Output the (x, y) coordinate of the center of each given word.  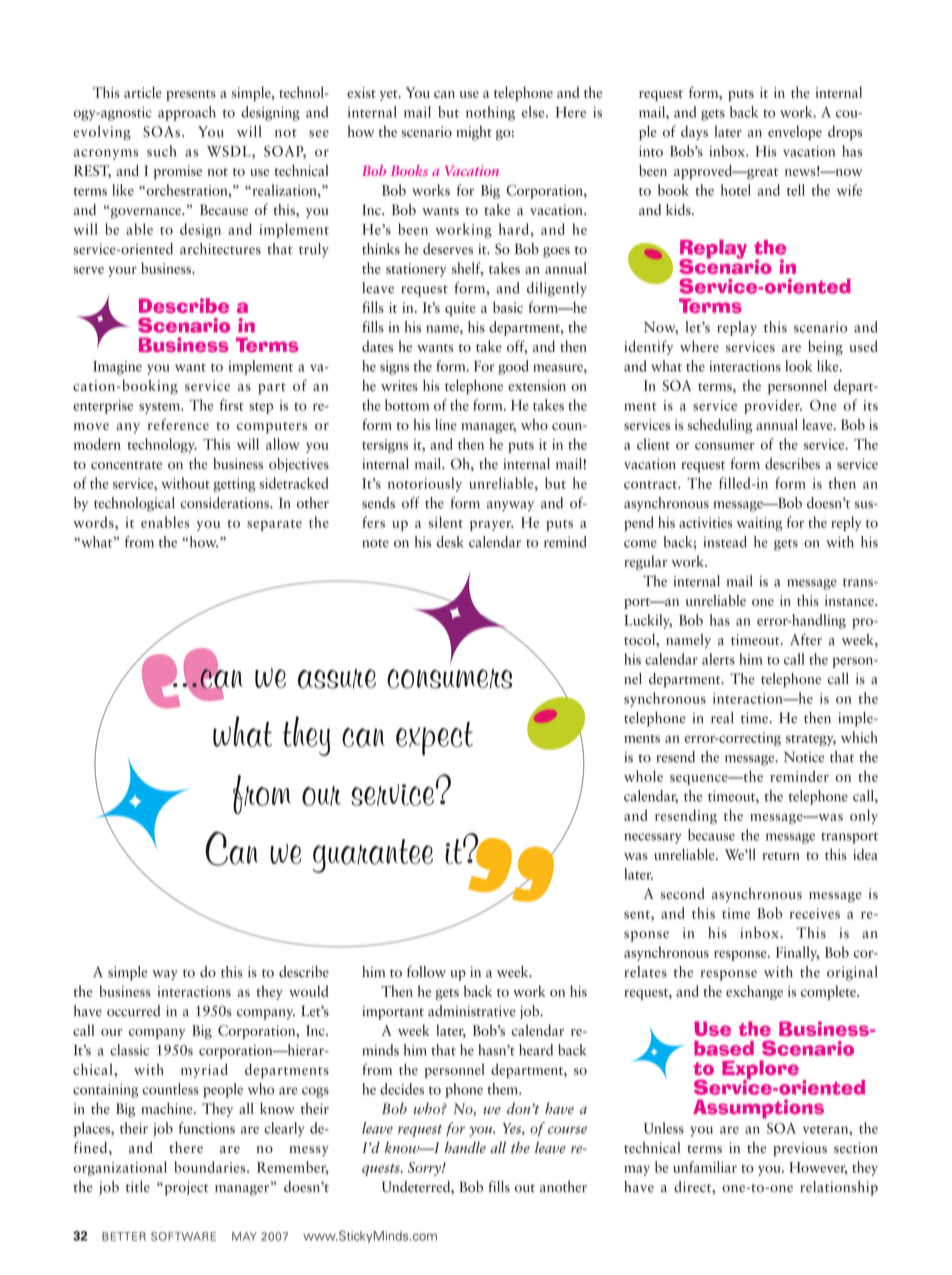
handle (465, 1147)
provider (773, 406)
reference (178, 424)
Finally (797, 953)
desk (450, 542)
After (806, 639)
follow (426, 972)
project (185, 1188)
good (513, 367)
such (161, 151)
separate (274, 525)
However (818, 1168)
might (474, 133)
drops (845, 133)
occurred (133, 1011)
